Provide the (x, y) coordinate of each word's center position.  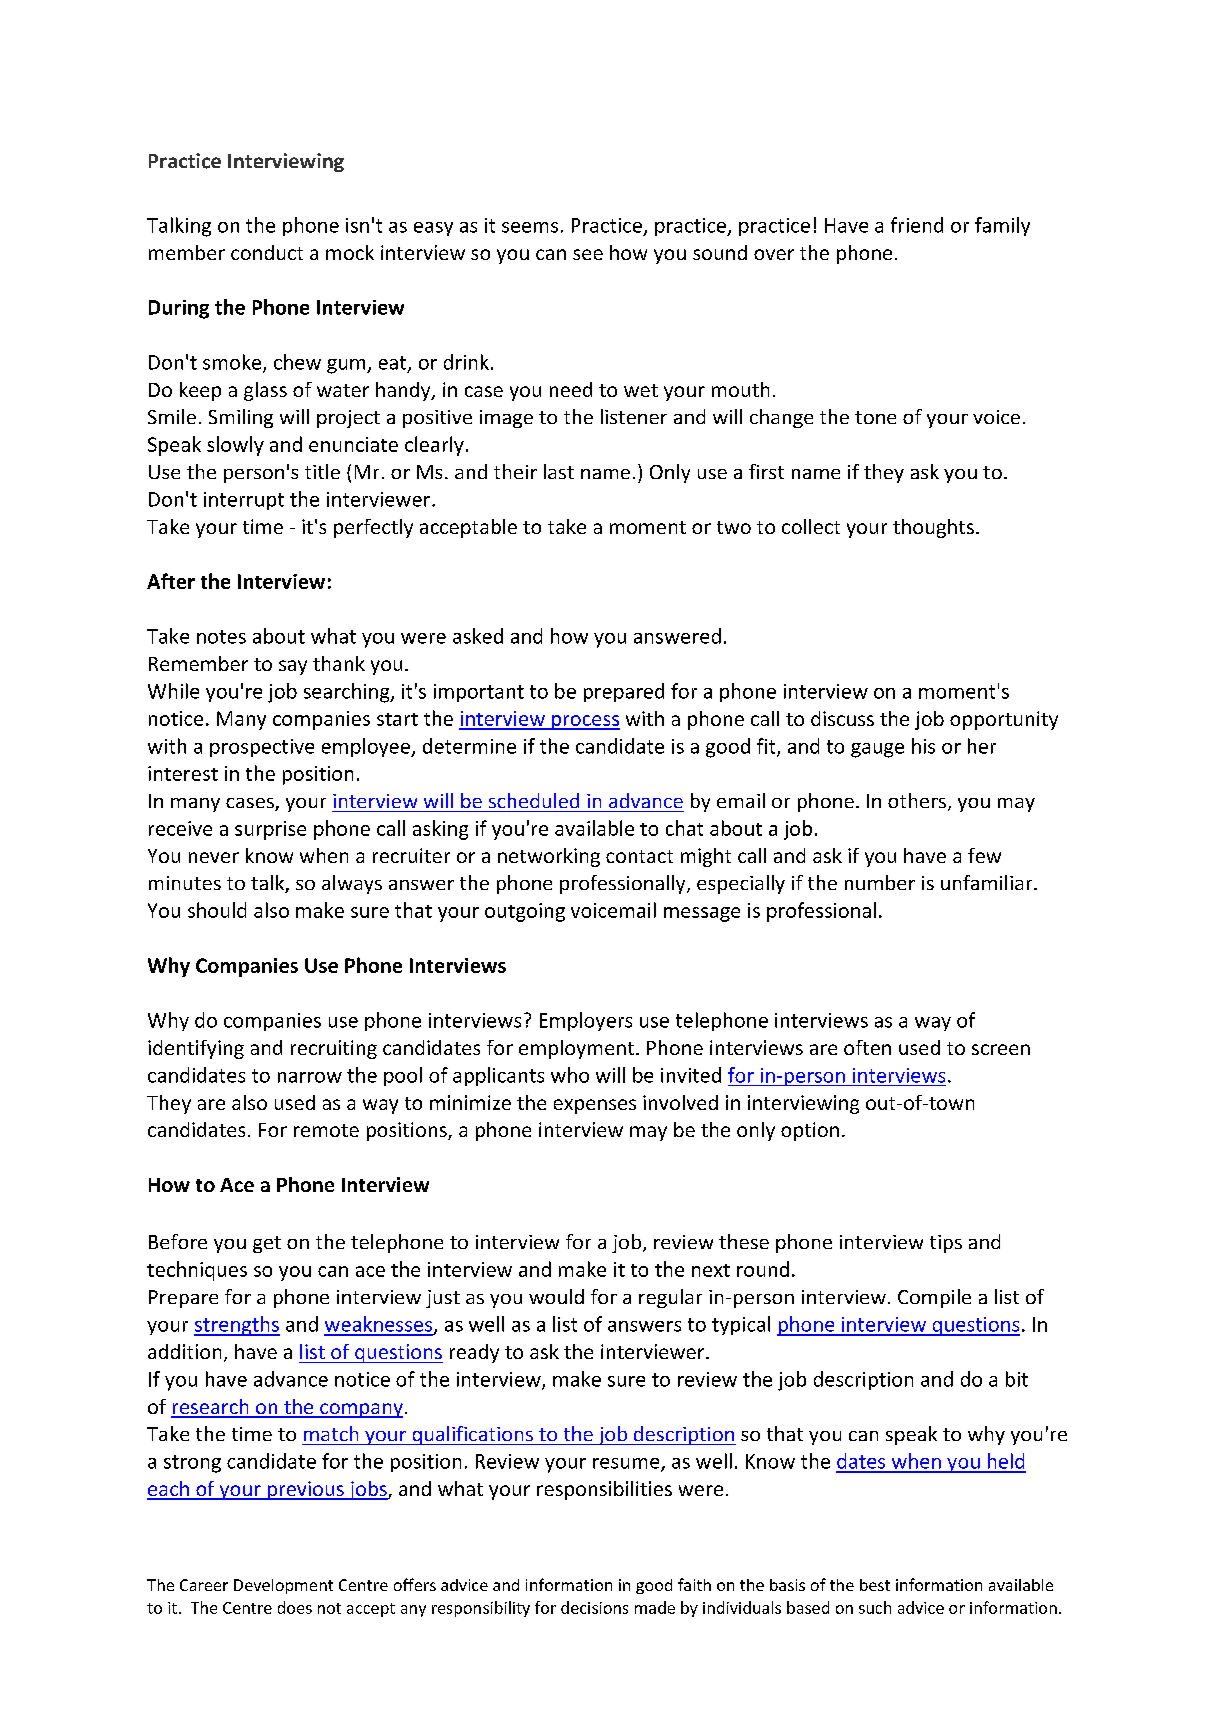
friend (917, 225)
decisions (594, 1607)
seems (530, 227)
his (923, 746)
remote (326, 1130)
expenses (595, 1106)
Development (283, 1586)
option (810, 1131)
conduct (267, 252)
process (584, 722)
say (293, 667)
